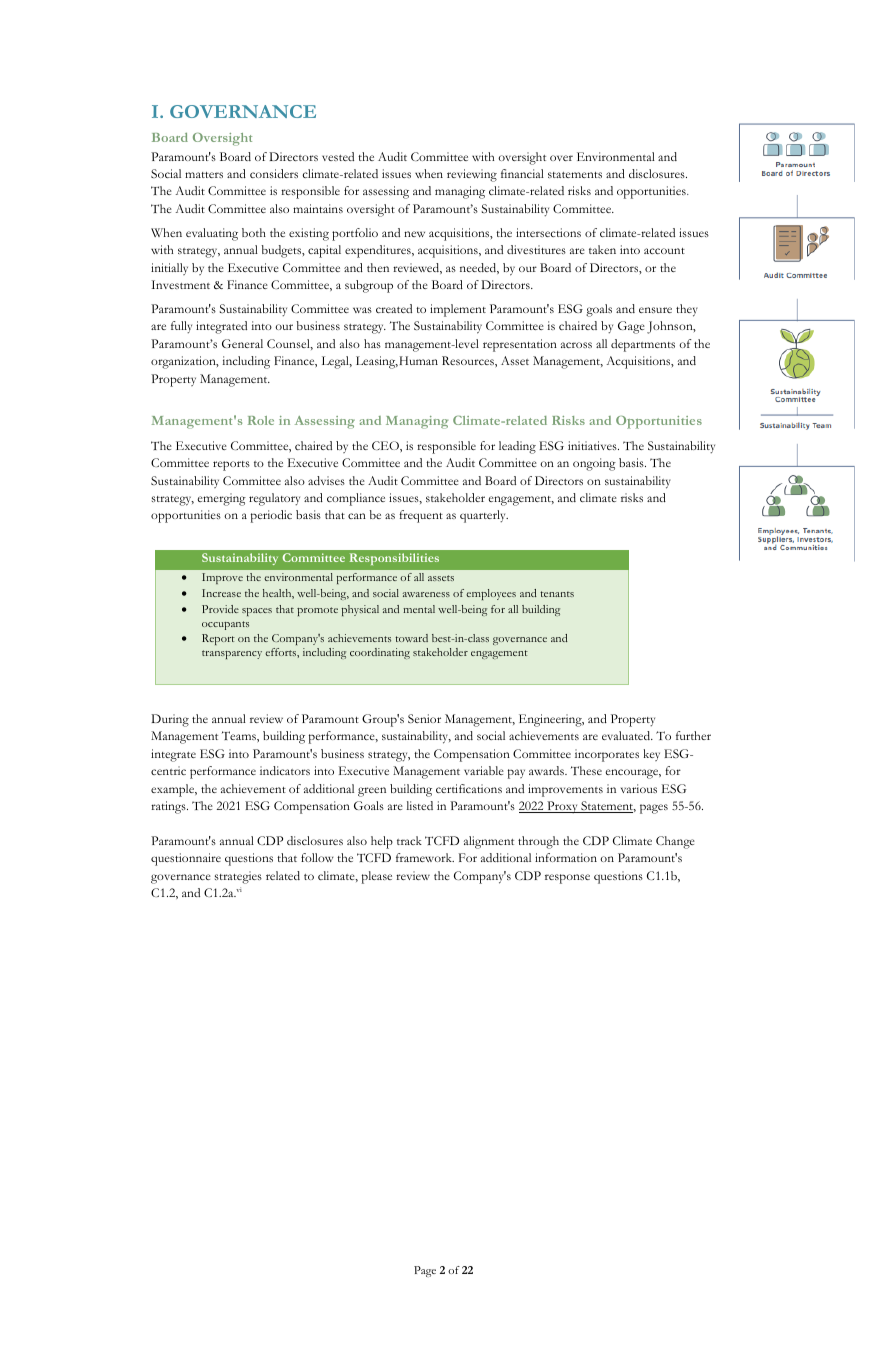  What do you see at coordinates (421, 516) in the page?
I see `frequent` at bounding box center [421, 516].
